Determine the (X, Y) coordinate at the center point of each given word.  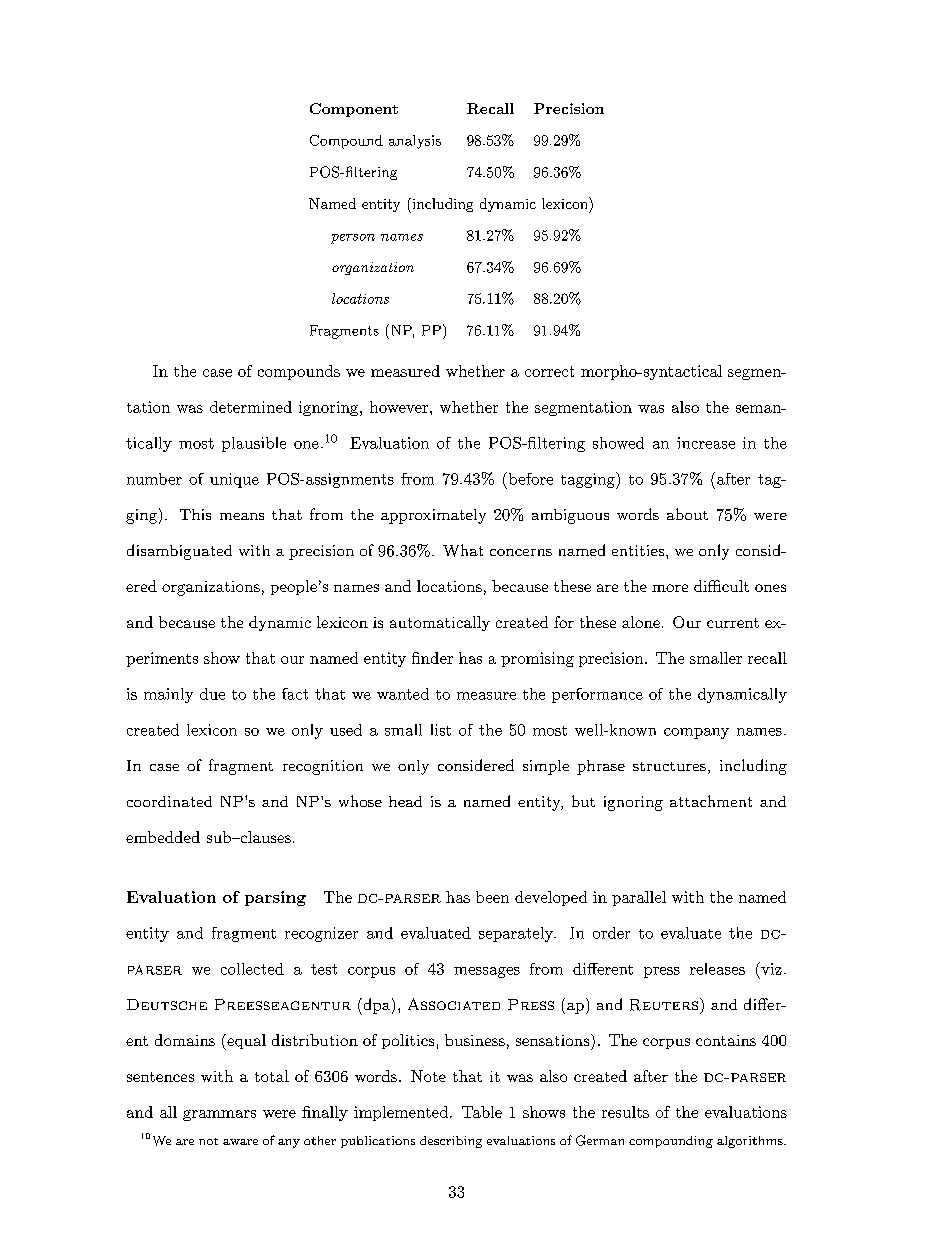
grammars (219, 1115)
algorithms (751, 1142)
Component (354, 110)
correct (549, 371)
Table (482, 1112)
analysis (415, 142)
